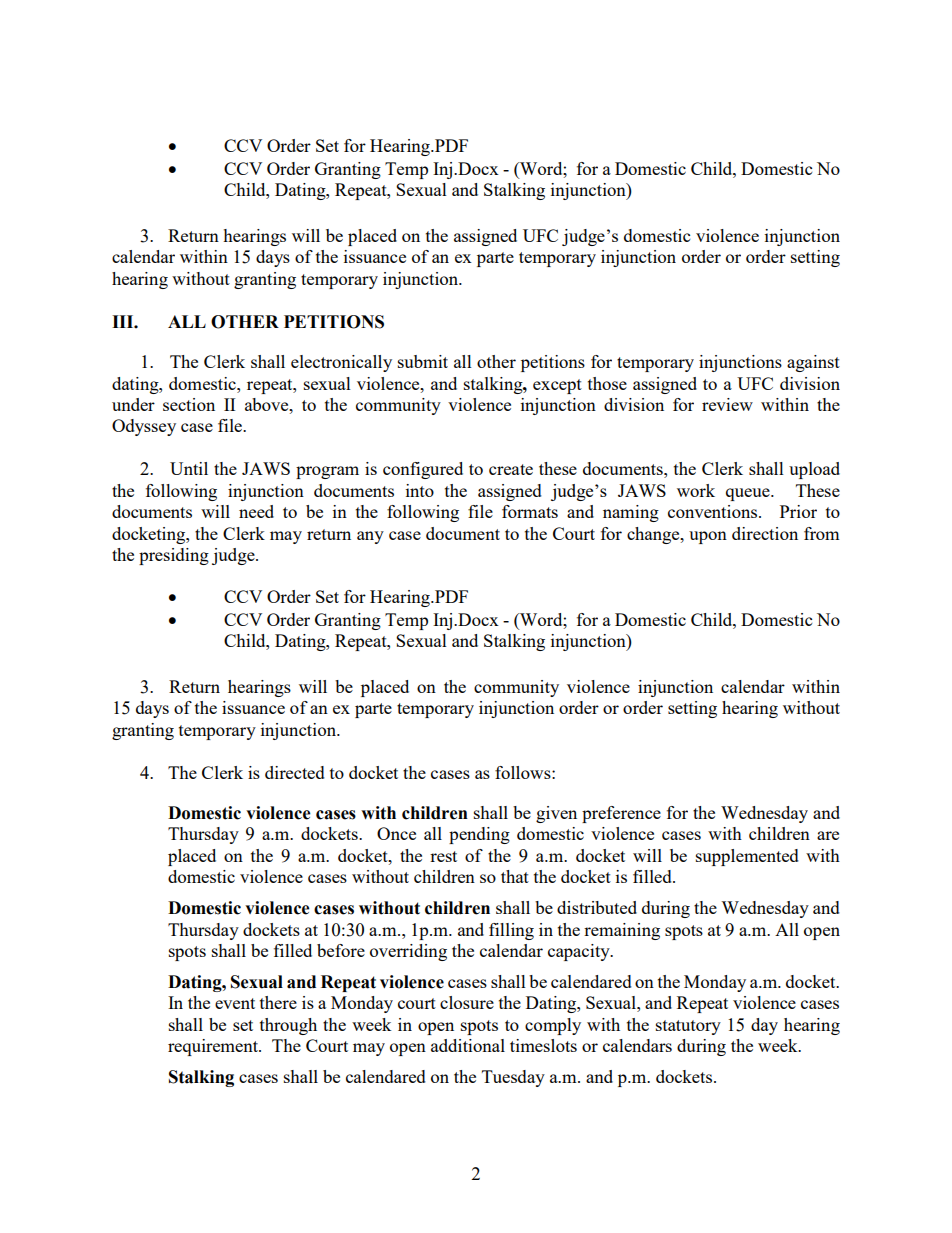 The width and height of the screenshot is (952, 1233). Describe the element at coordinates (708, 537) in the screenshot. I see `upon` at that location.
